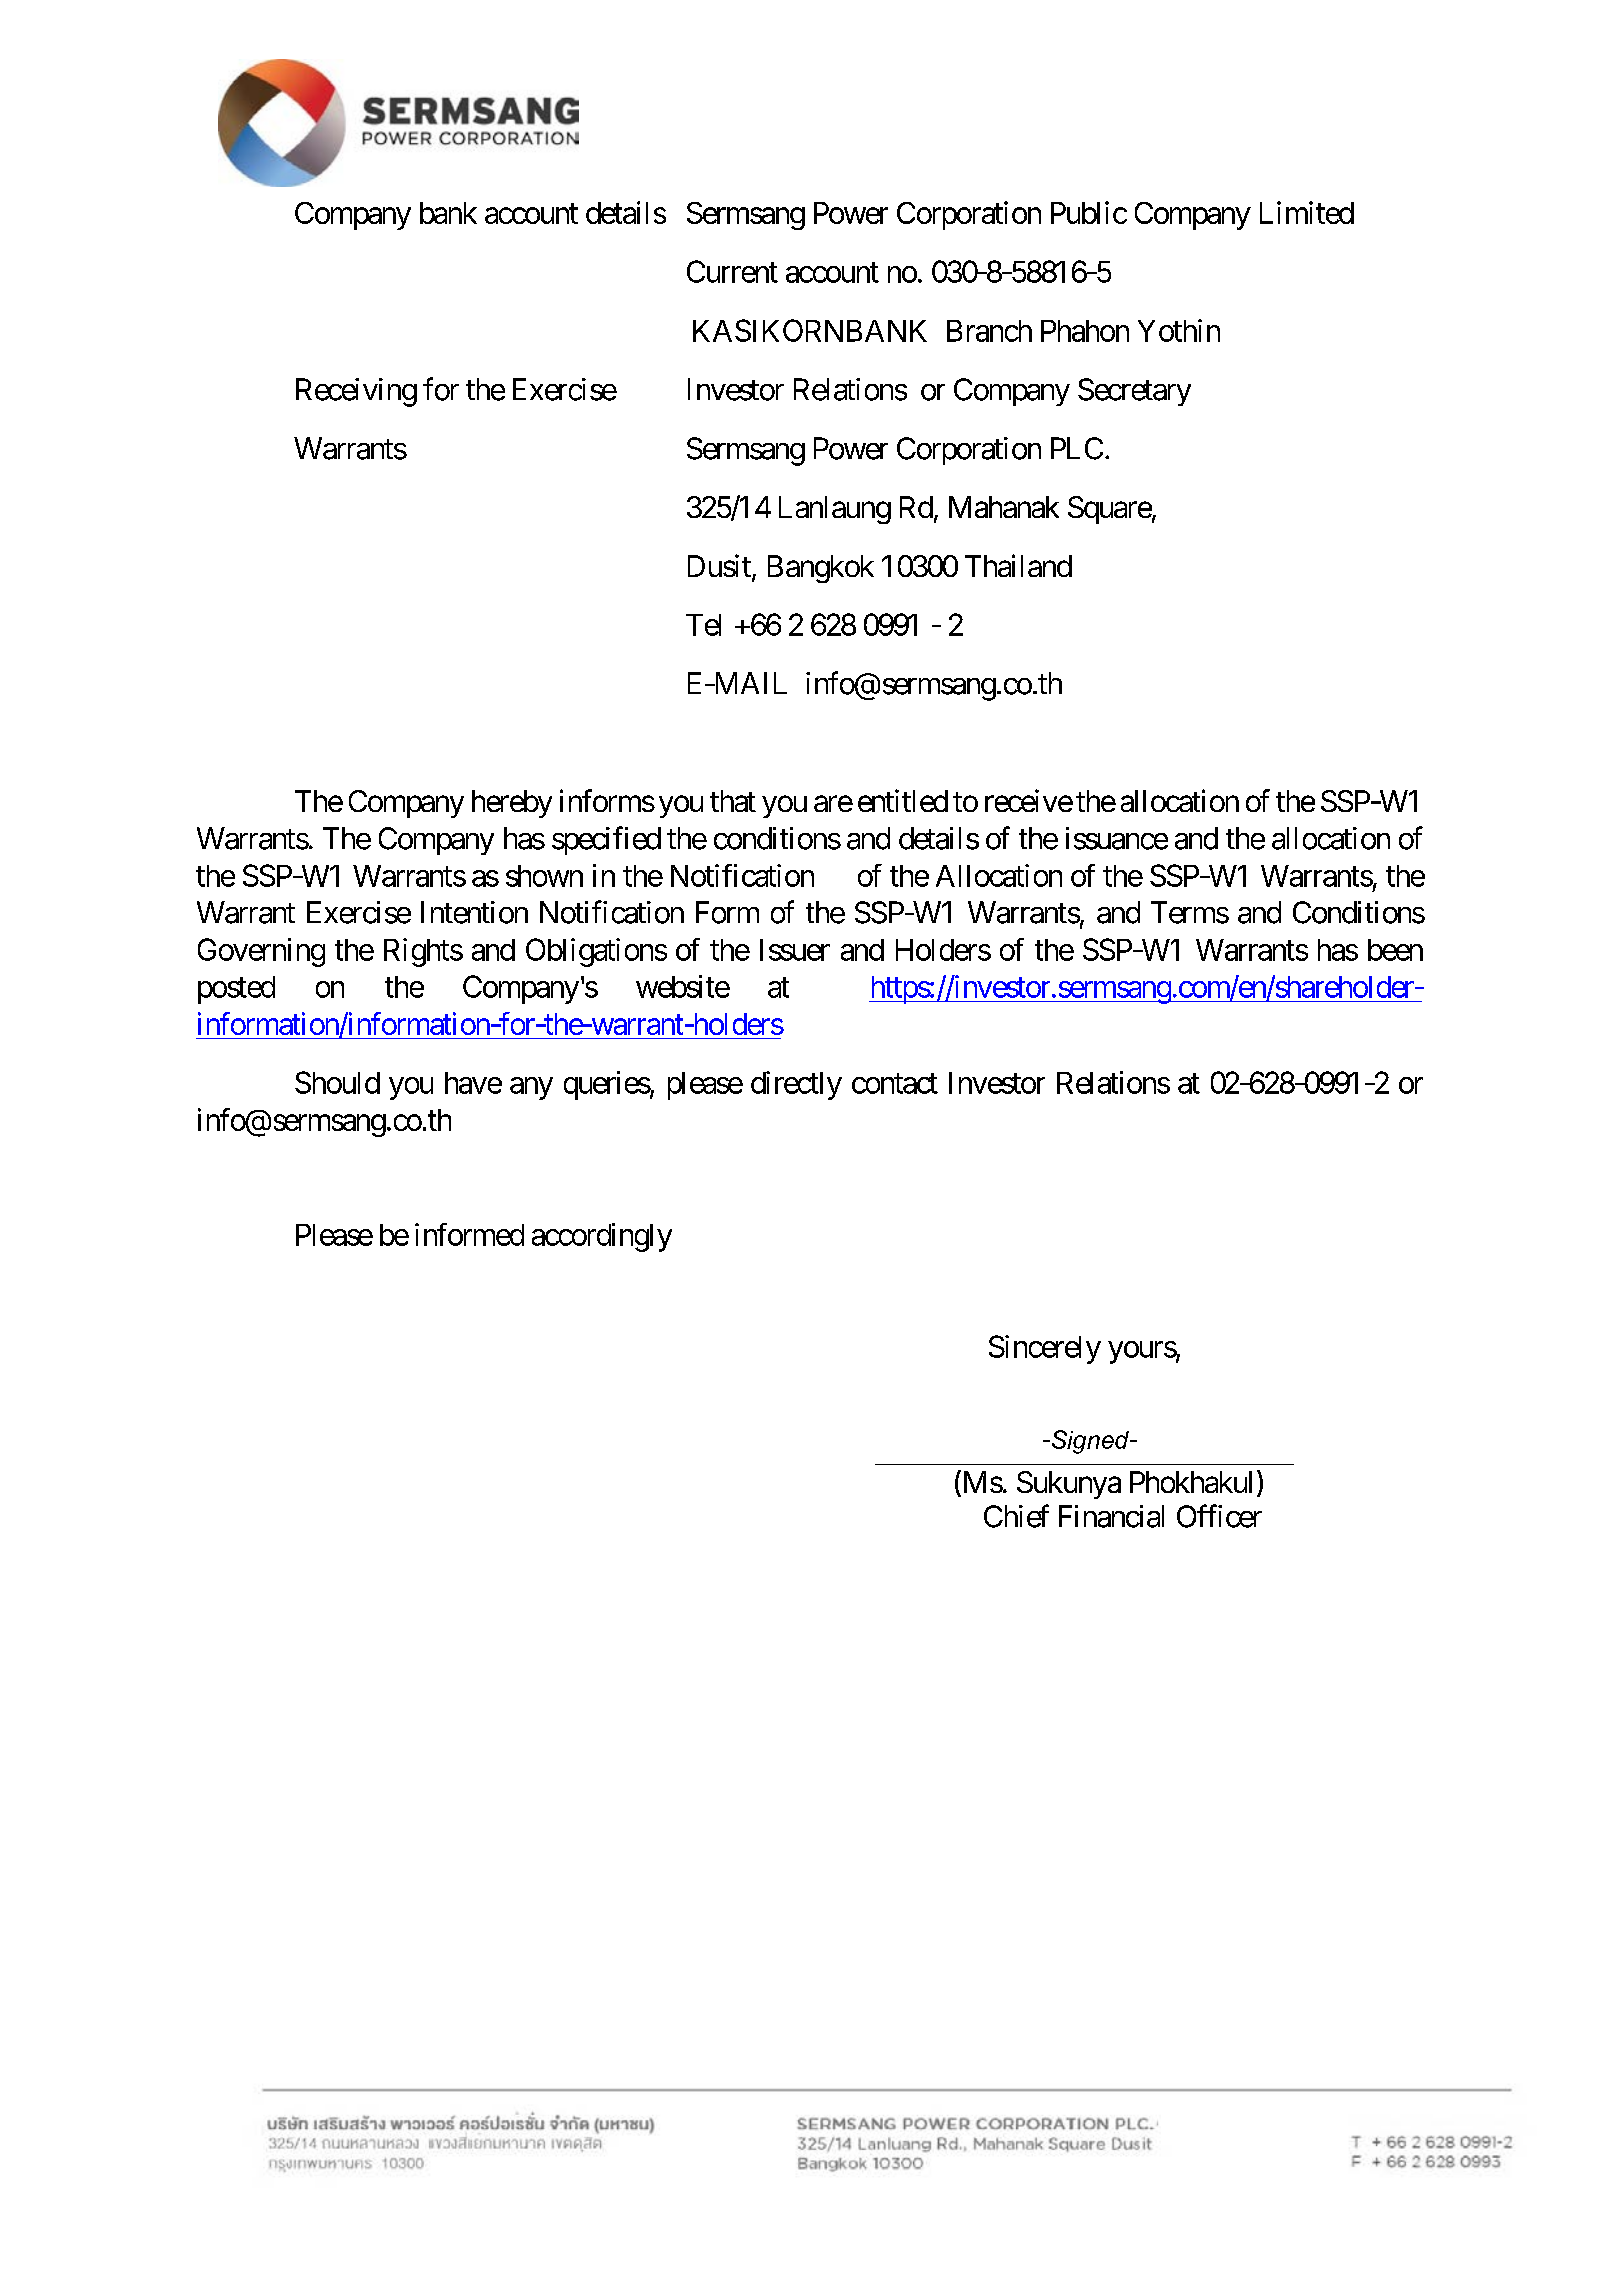 Image resolution: width=1618 pixels, height=2288 pixels. I want to click on Limited, so click(1307, 212).
